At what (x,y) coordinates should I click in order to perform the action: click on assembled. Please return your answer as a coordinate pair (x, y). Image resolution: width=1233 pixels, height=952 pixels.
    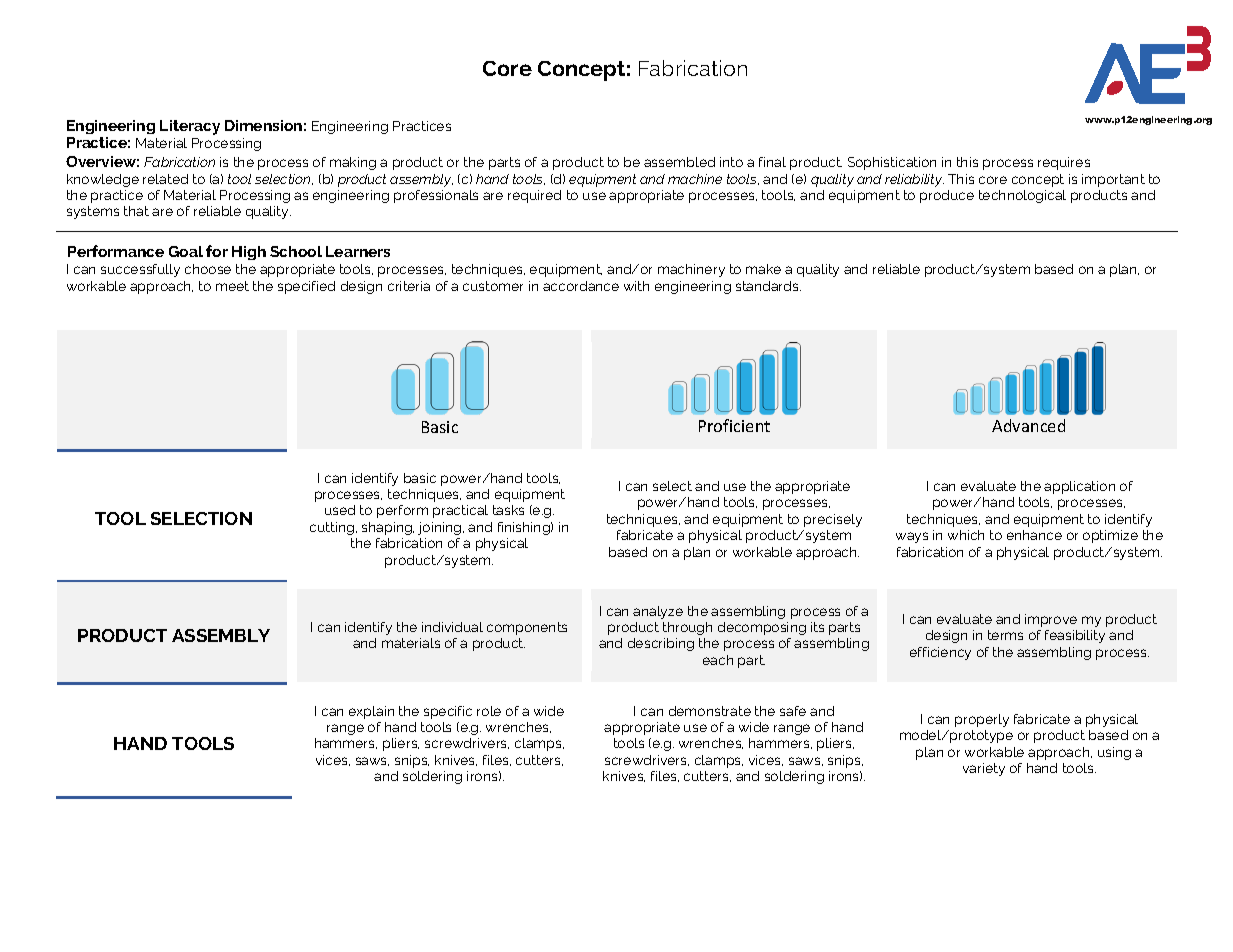
    Looking at the image, I should click on (679, 162).
